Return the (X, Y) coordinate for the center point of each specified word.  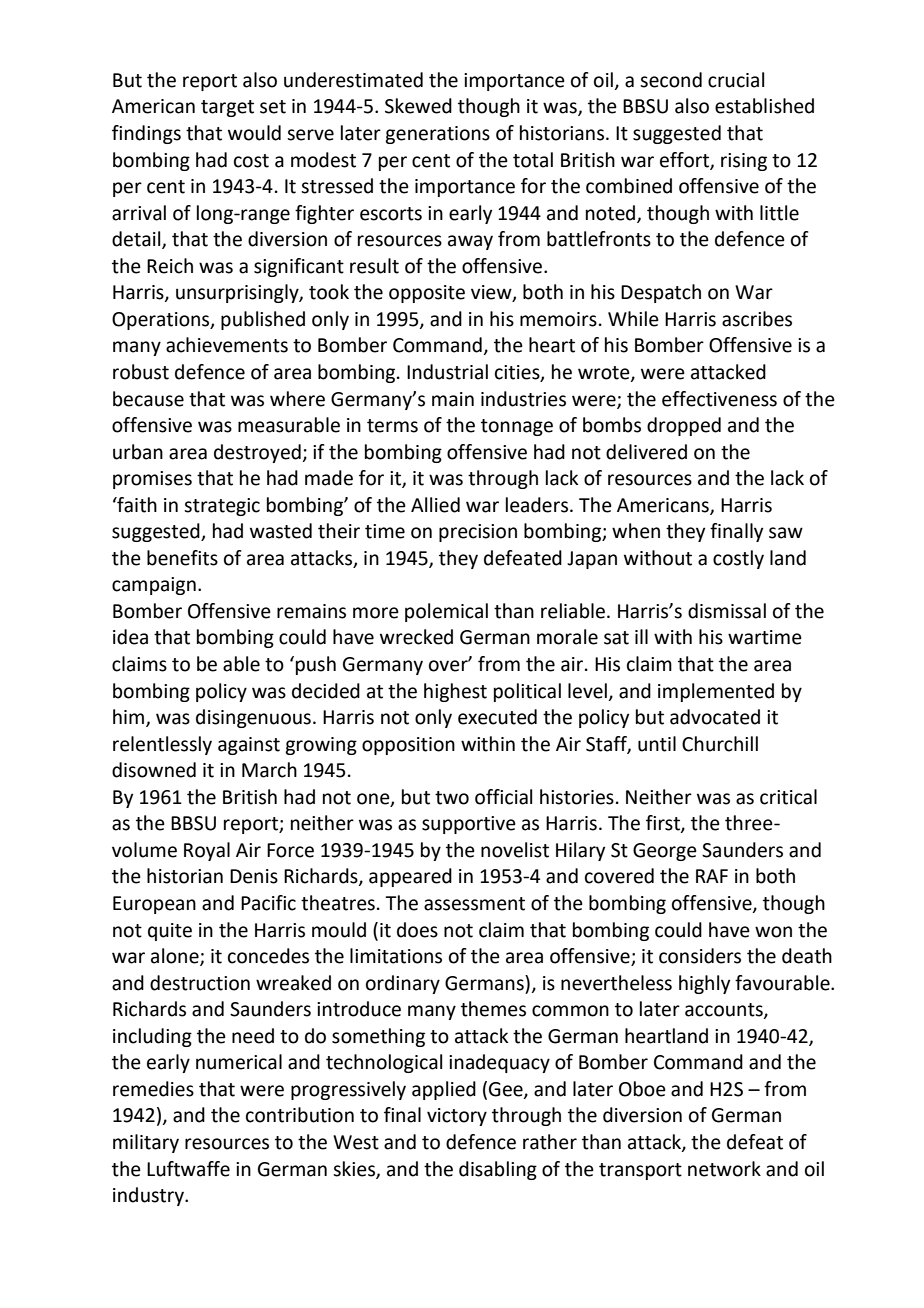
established (764, 106)
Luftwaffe (188, 1169)
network (724, 1169)
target (227, 108)
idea (130, 637)
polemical (446, 612)
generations (437, 135)
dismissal (727, 611)
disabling (498, 1170)
